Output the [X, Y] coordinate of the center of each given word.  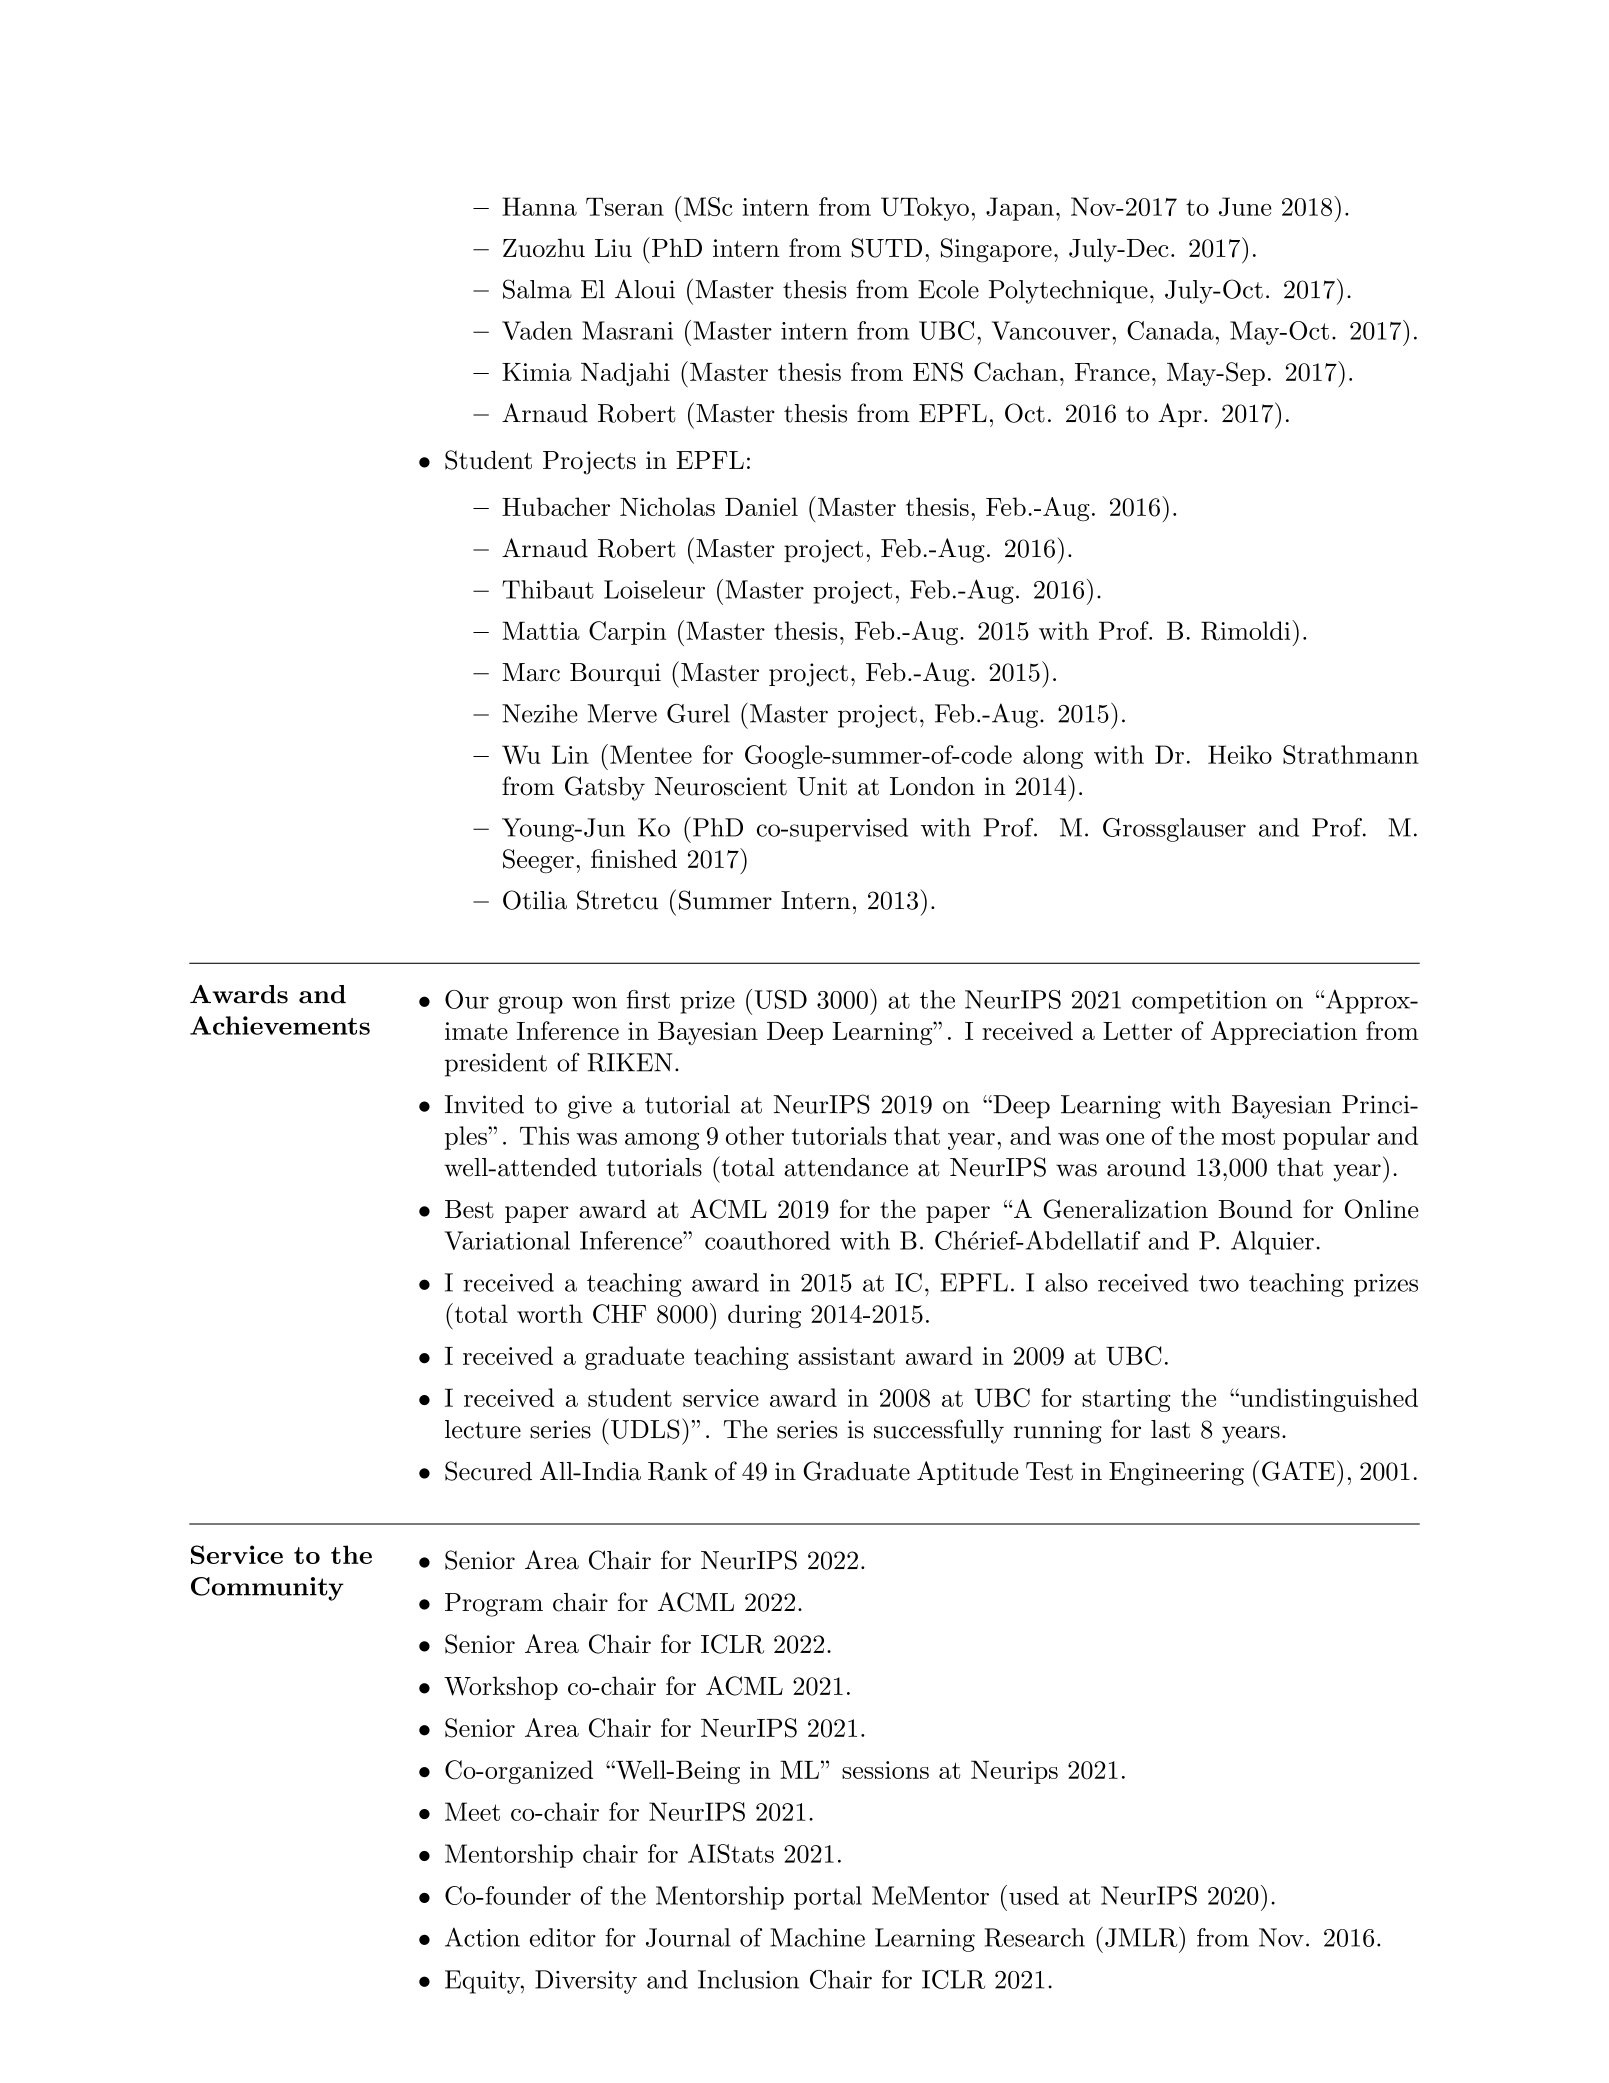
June [1245, 206]
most [1248, 1136]
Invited [484, 1104]
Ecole [948, 289]
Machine [817, 1937]
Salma [537, 289]
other [755, 1135]
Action [482, 1937]
